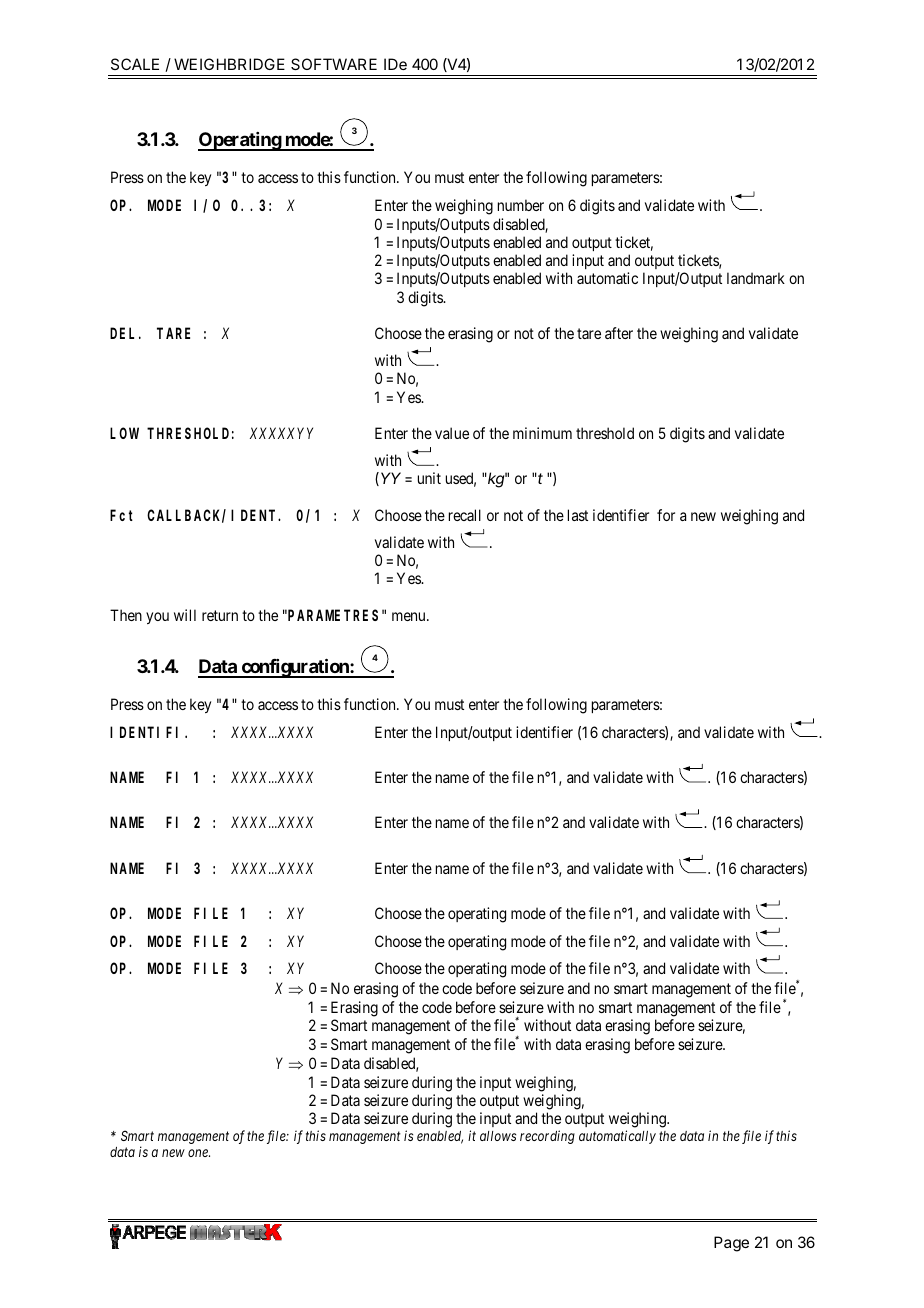 The width and height of the screenshot is (924, 1308). What do you see at coordinates (220, 615) in the screenshot?
I see `return` at bounding box center [220, 615].
